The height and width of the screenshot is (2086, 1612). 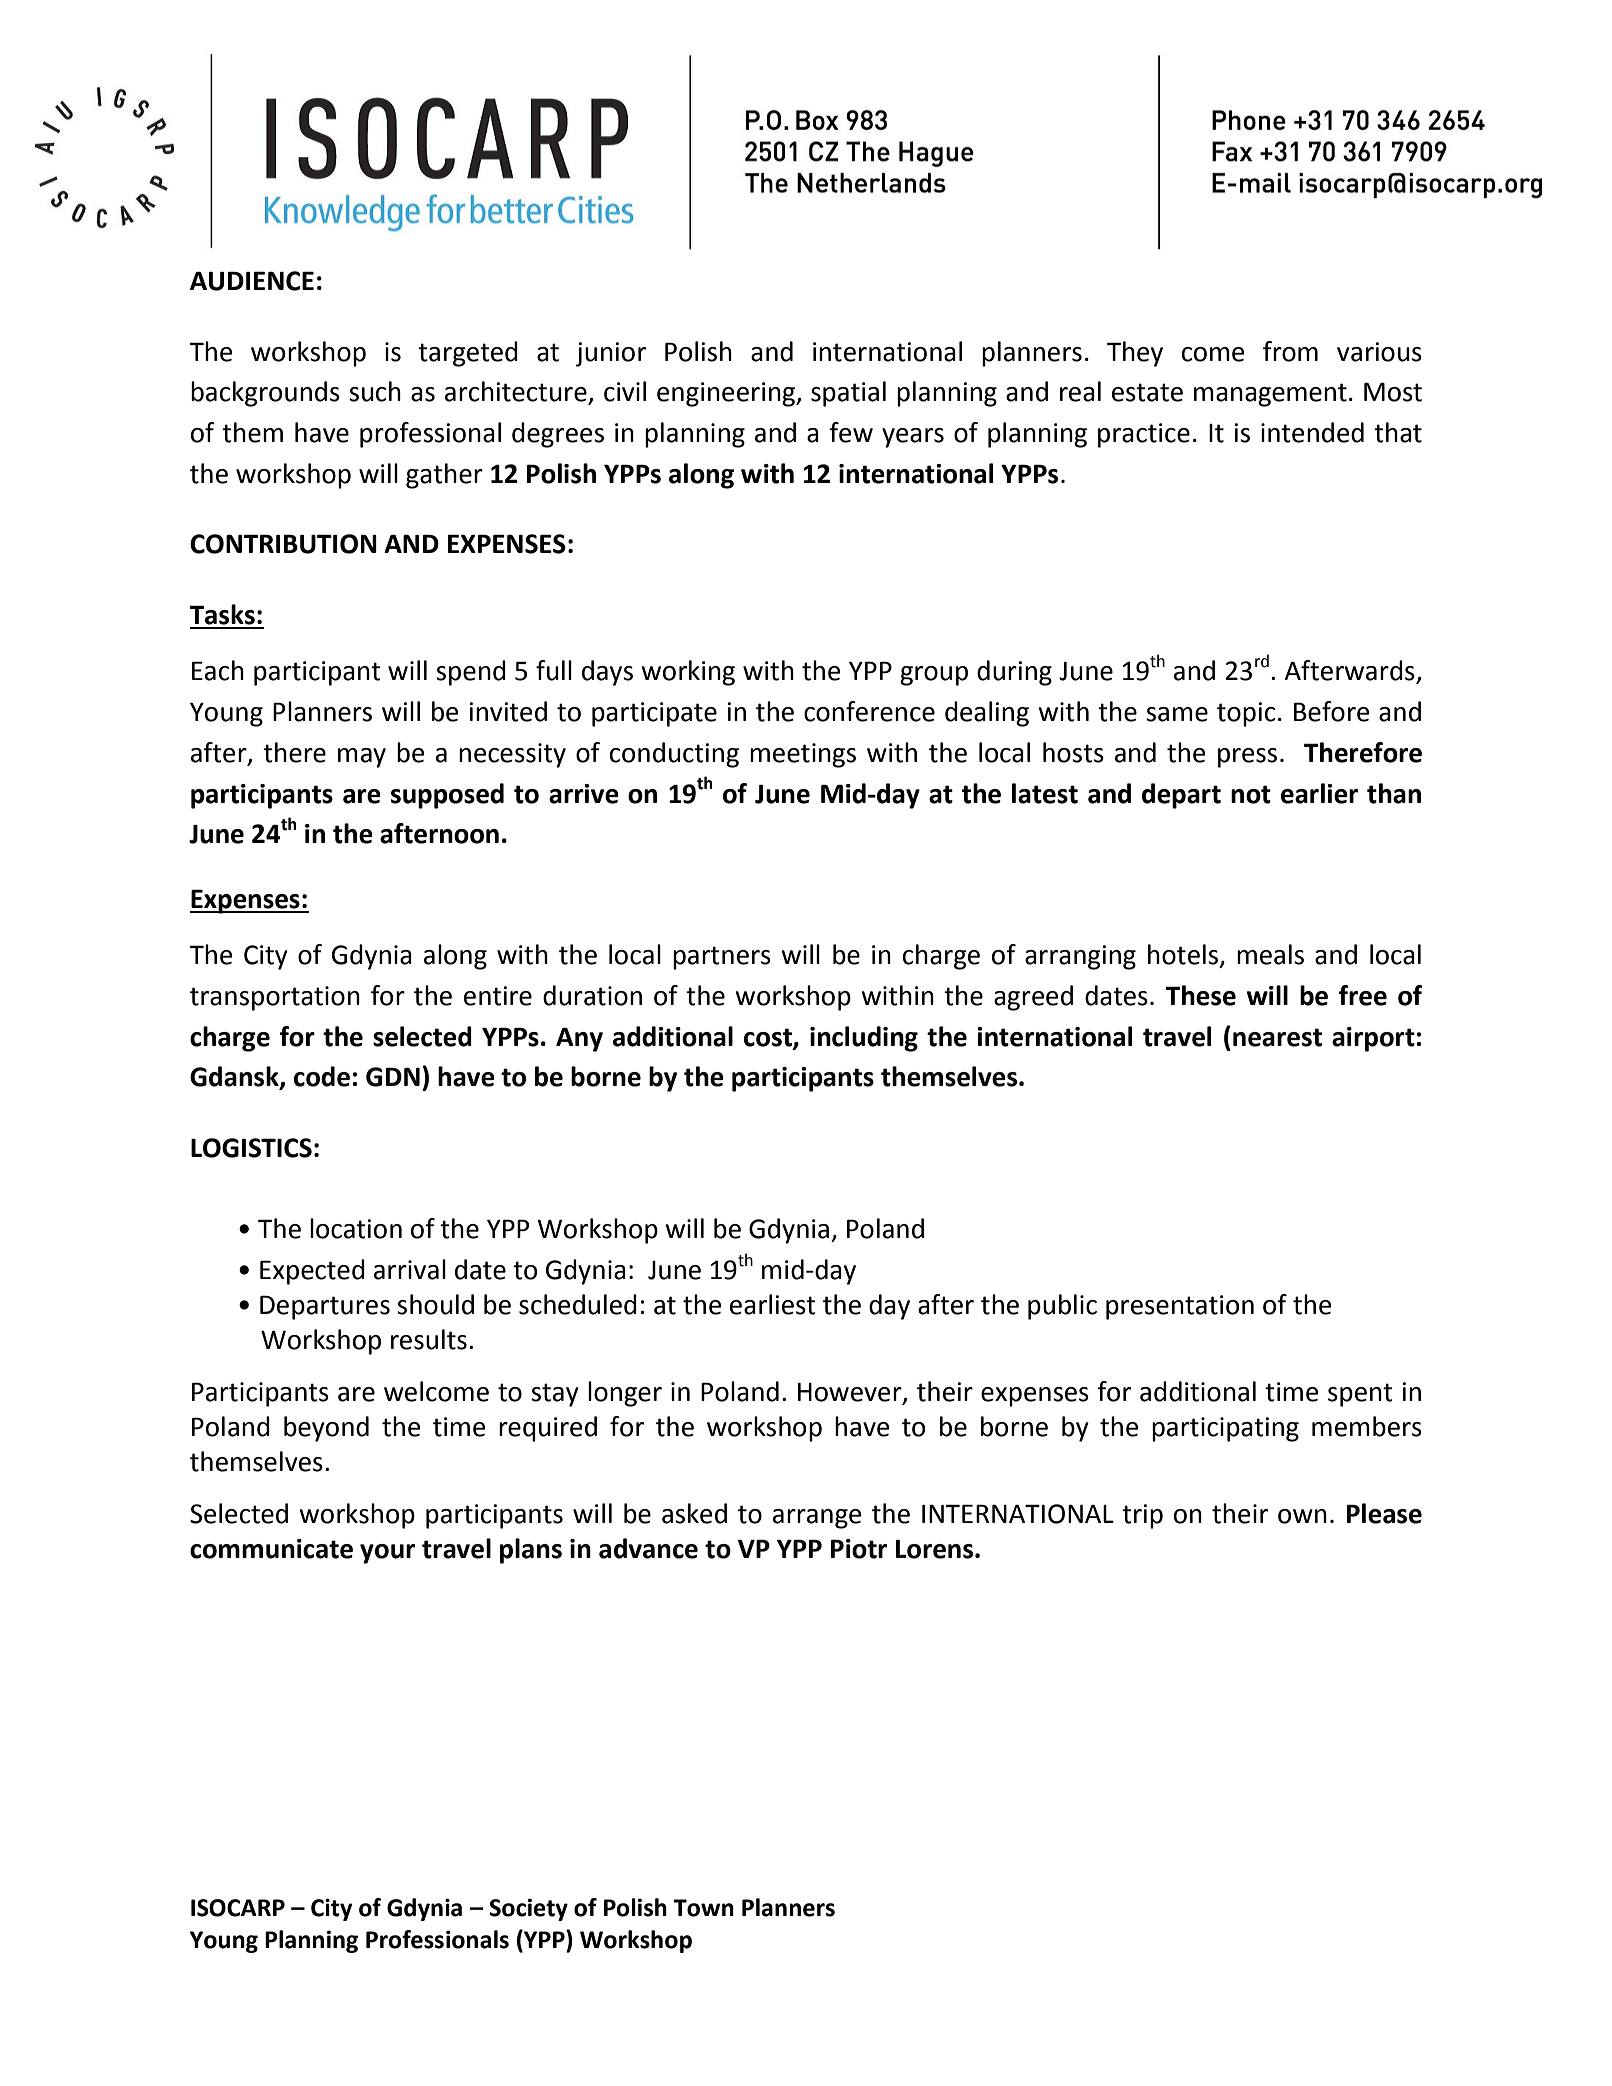 What do you see at coordinates (1246, 714) in the screenshot?
I see `topic` at bounding box center [1246, 714].
